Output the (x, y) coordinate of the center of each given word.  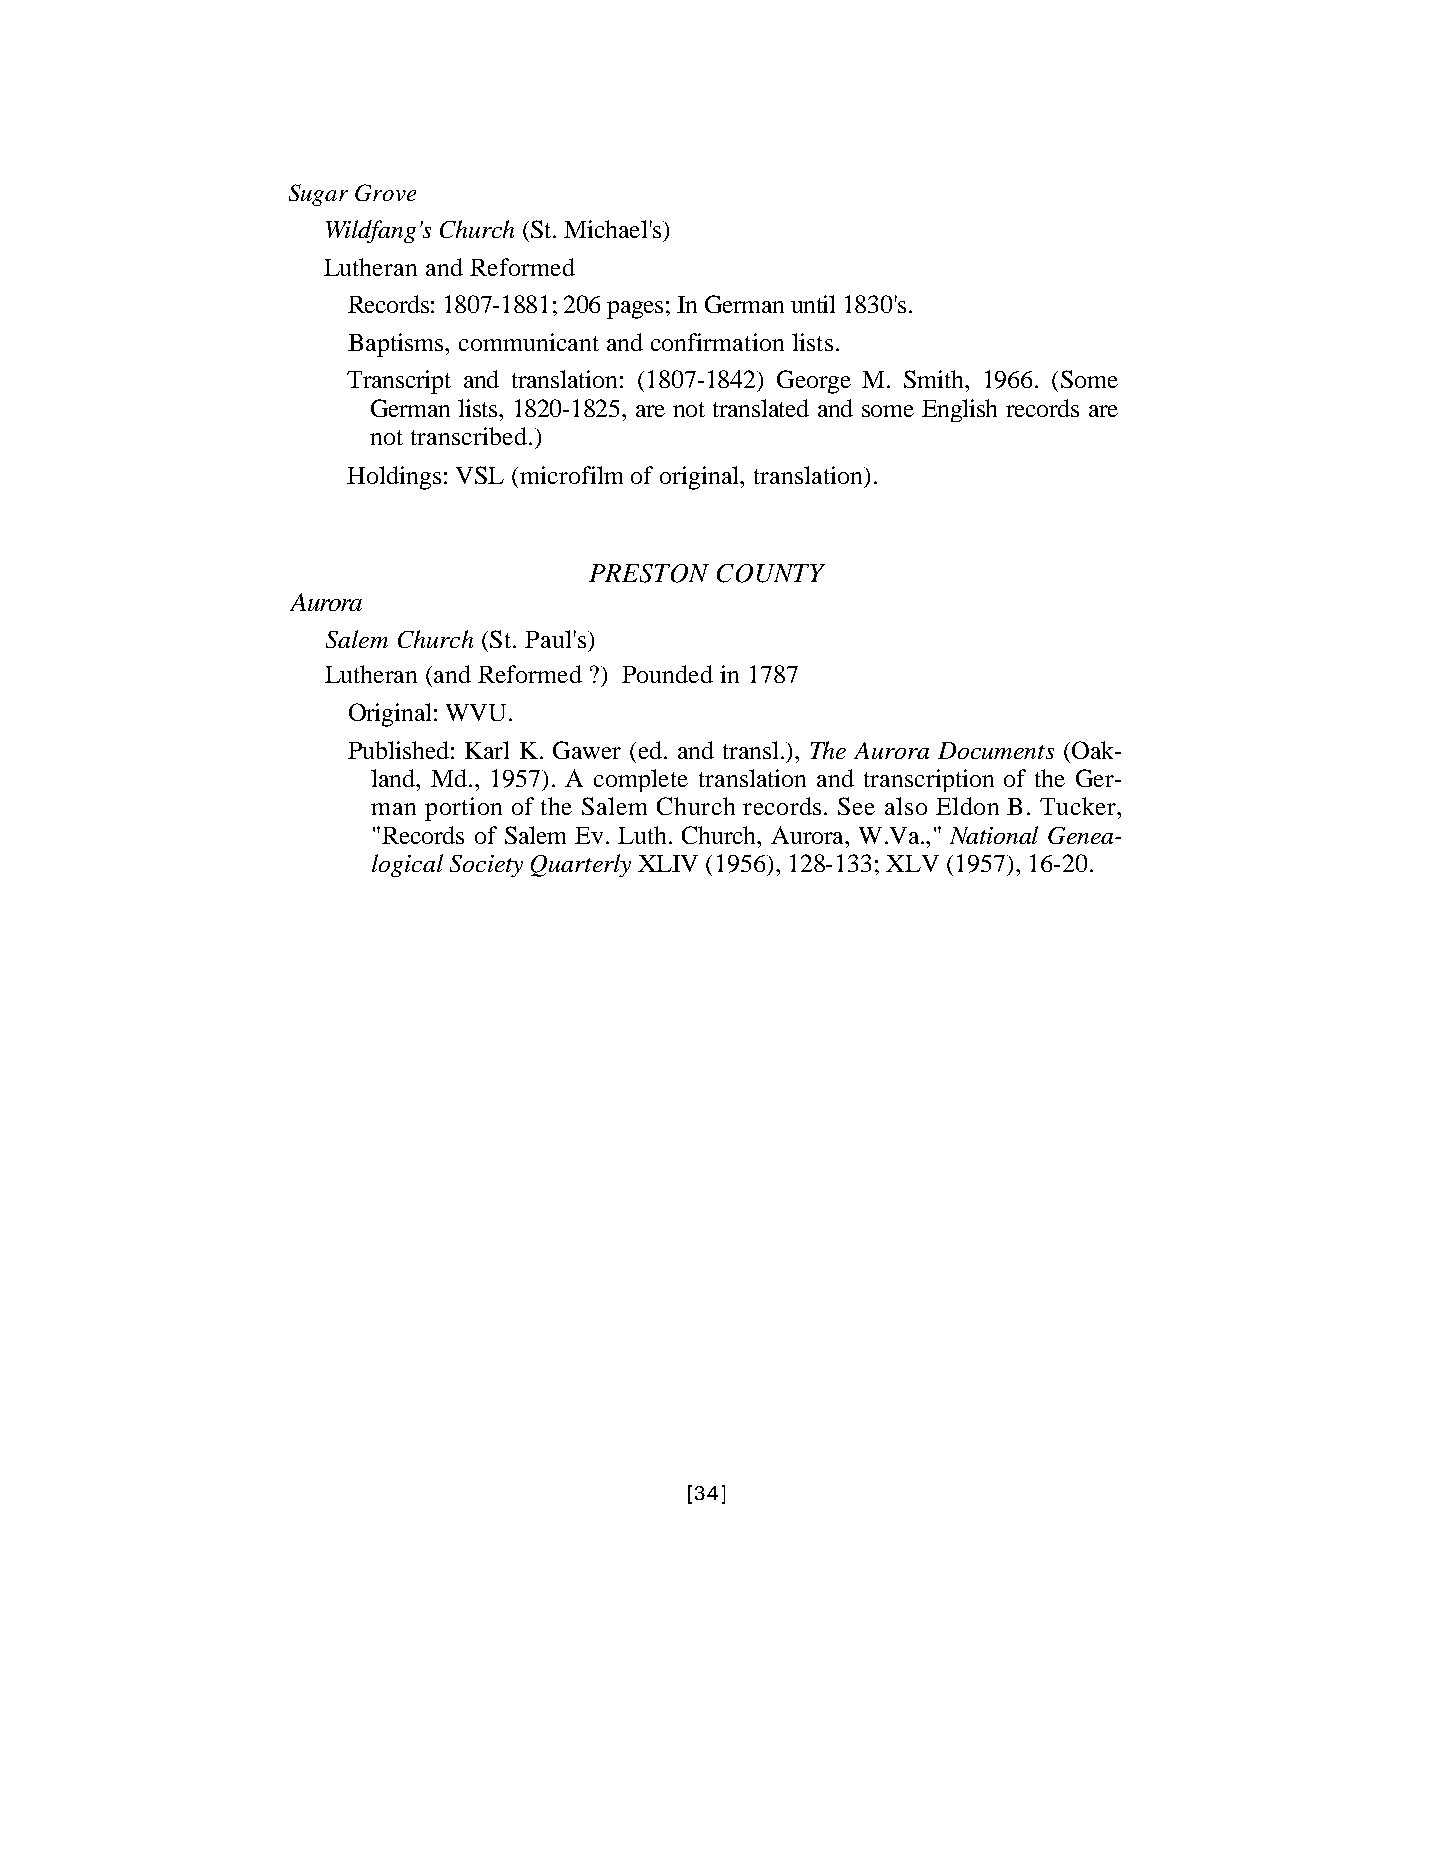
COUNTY (771, 573)
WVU (476, 712)
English (959, 410)
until (813, 304)
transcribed (470, 436)
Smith (935, 379)
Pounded (667, 674)
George (814, 382)
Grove (385, 192)
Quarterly (581, 865)
